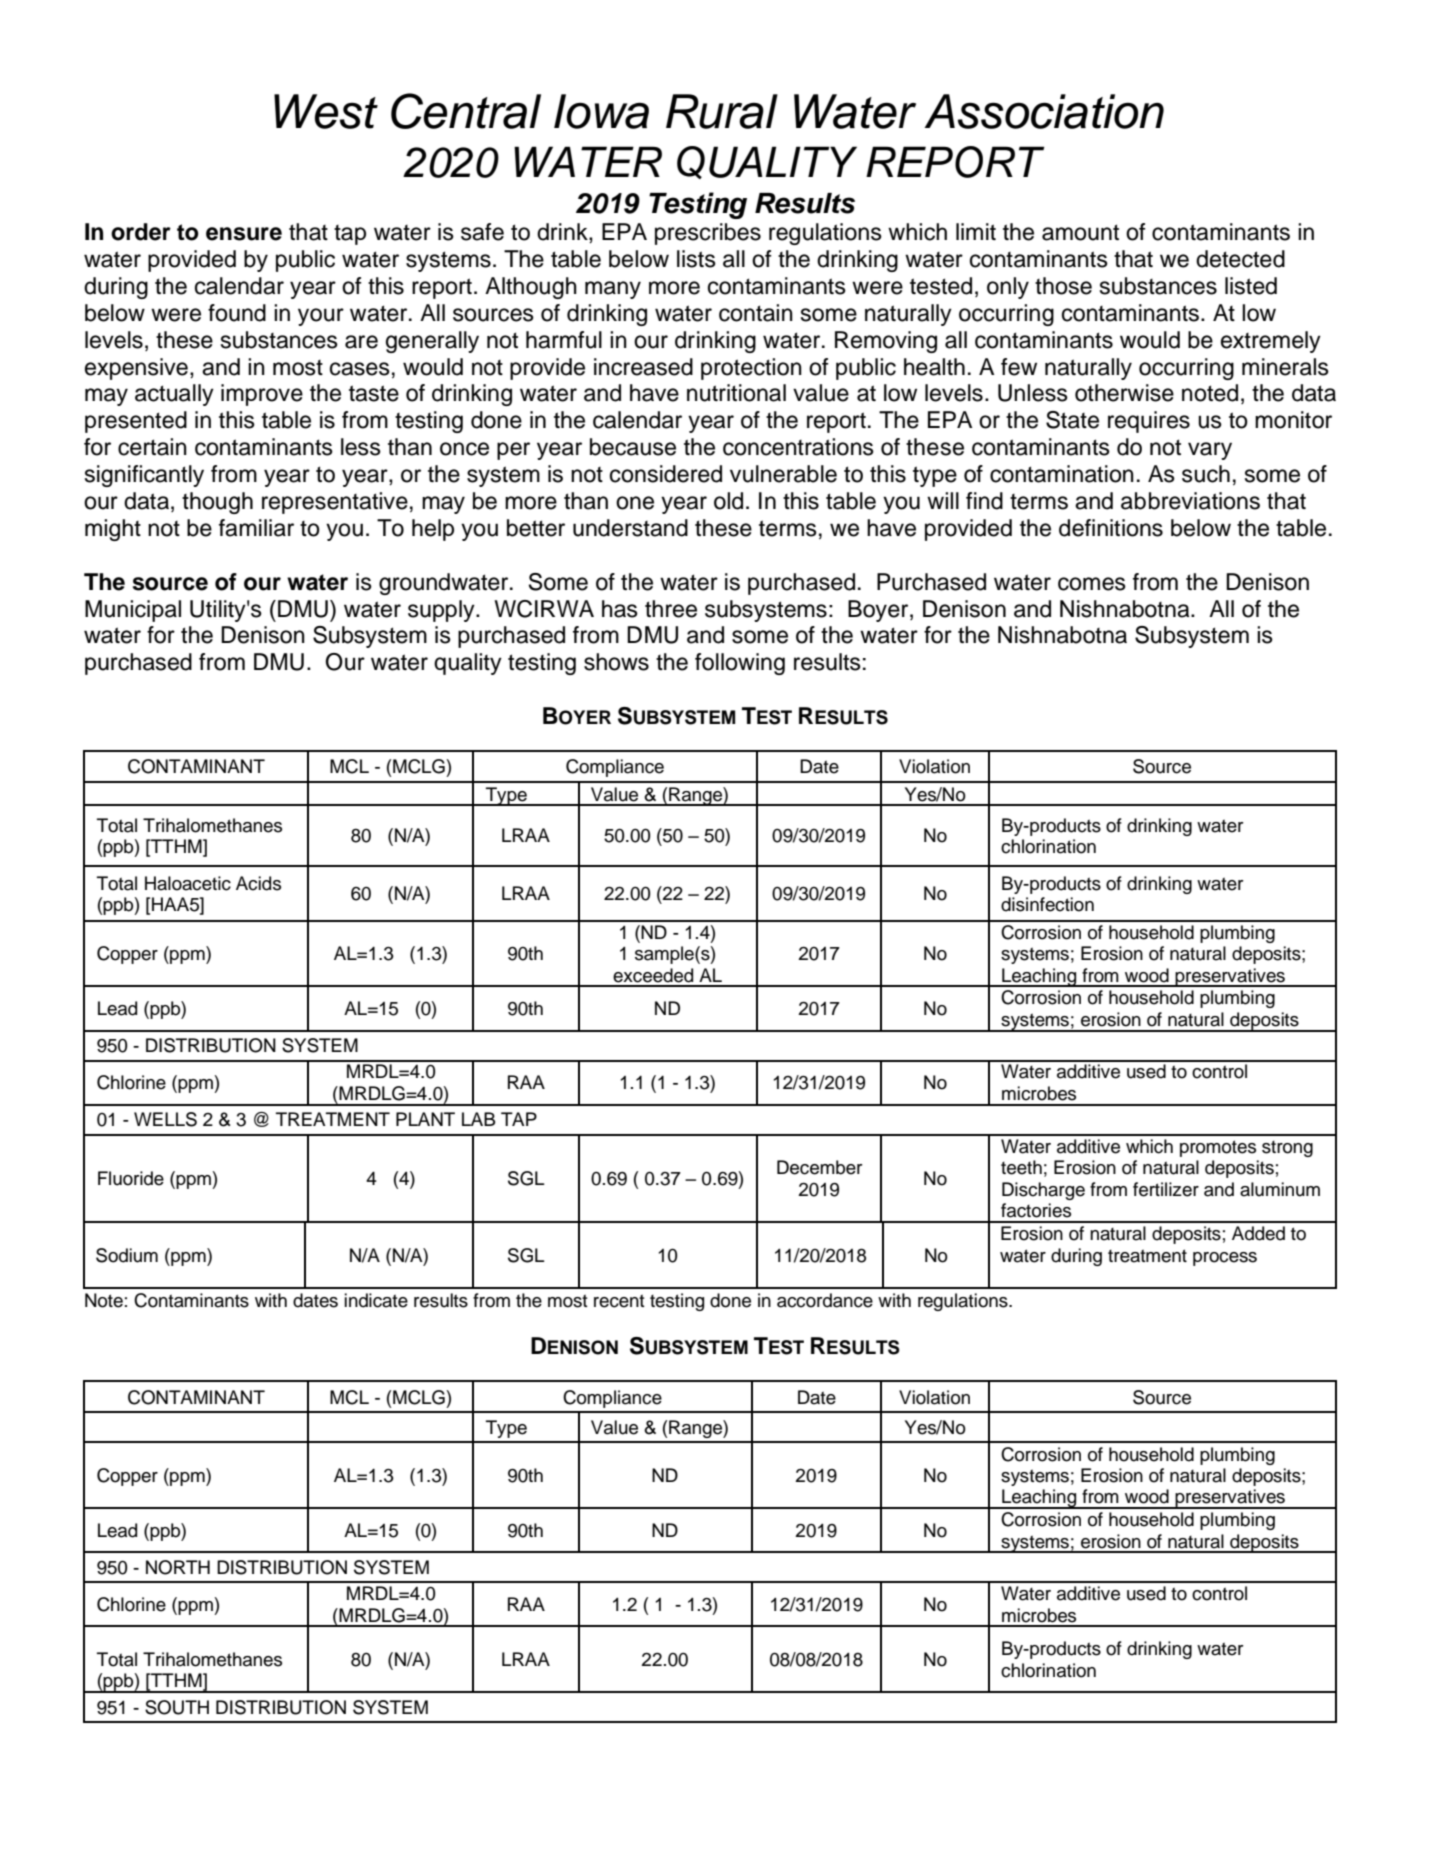  What do you see at coordinates (244, 234) in the screenshot?
I see `ensure` at bounding box center [244, 234].
